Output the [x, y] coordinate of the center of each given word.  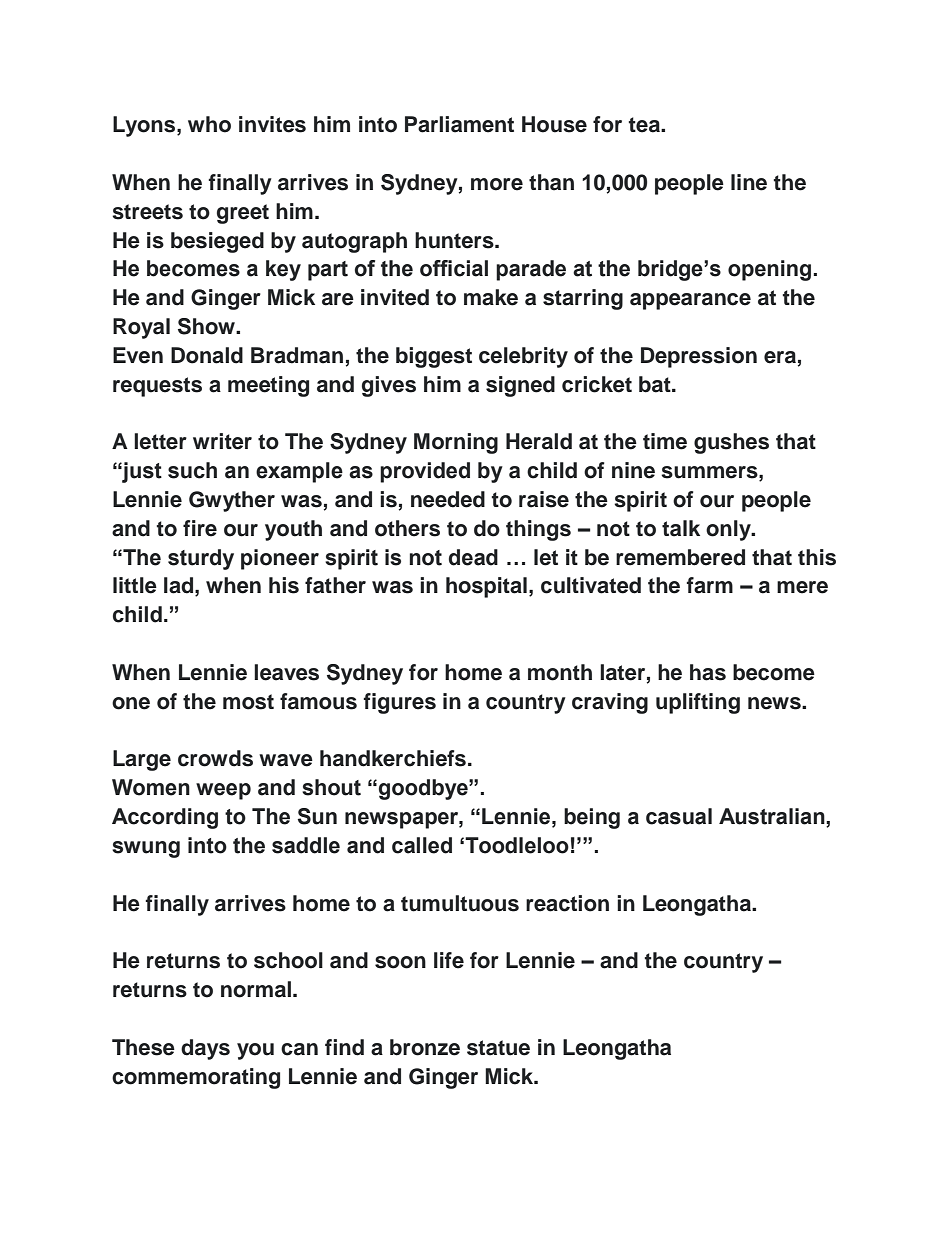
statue [498, 1048]
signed [520, 386]
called [422, 845]
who [209, 124]
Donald [207, 355]
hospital [486, 587]
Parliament [459, 124]
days [205, 1049]
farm [709, 585]
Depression [699, 357]
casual [679, 816]
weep [223, 791]
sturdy [201, 559]
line [749, 182]
